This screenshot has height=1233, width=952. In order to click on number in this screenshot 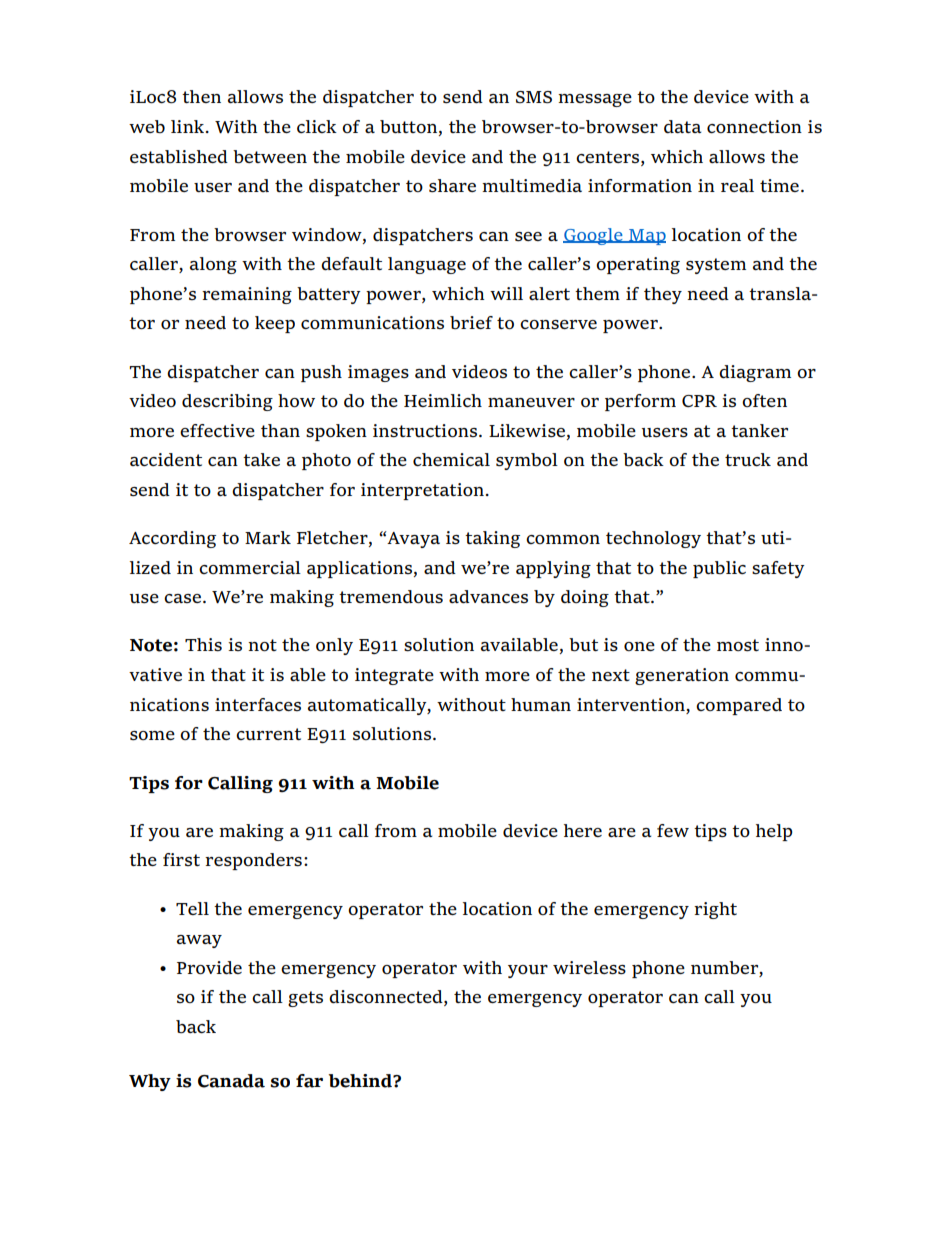, I will do `click(725, 968)`.
